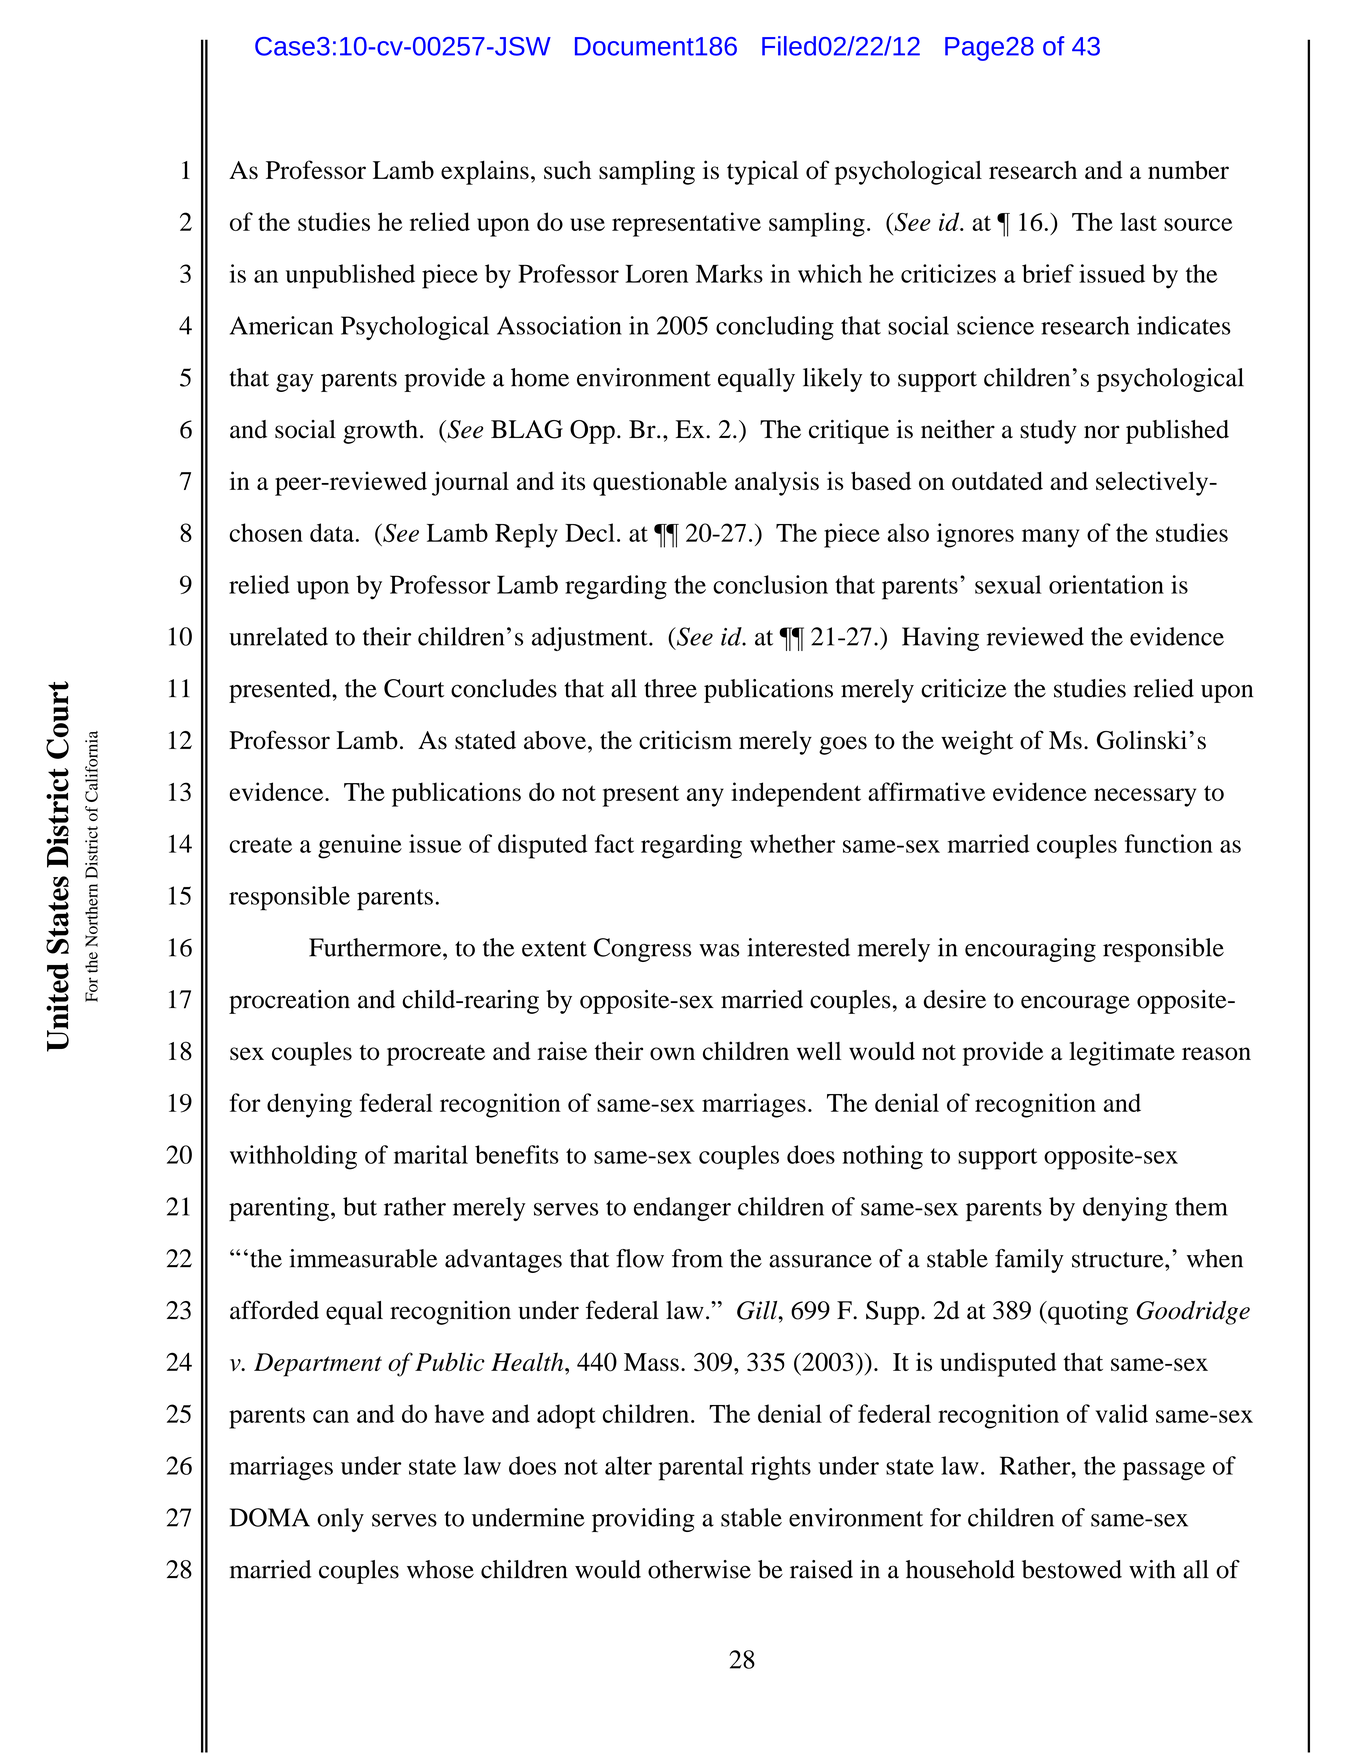  I want to click on last, so click(1138, 221).
